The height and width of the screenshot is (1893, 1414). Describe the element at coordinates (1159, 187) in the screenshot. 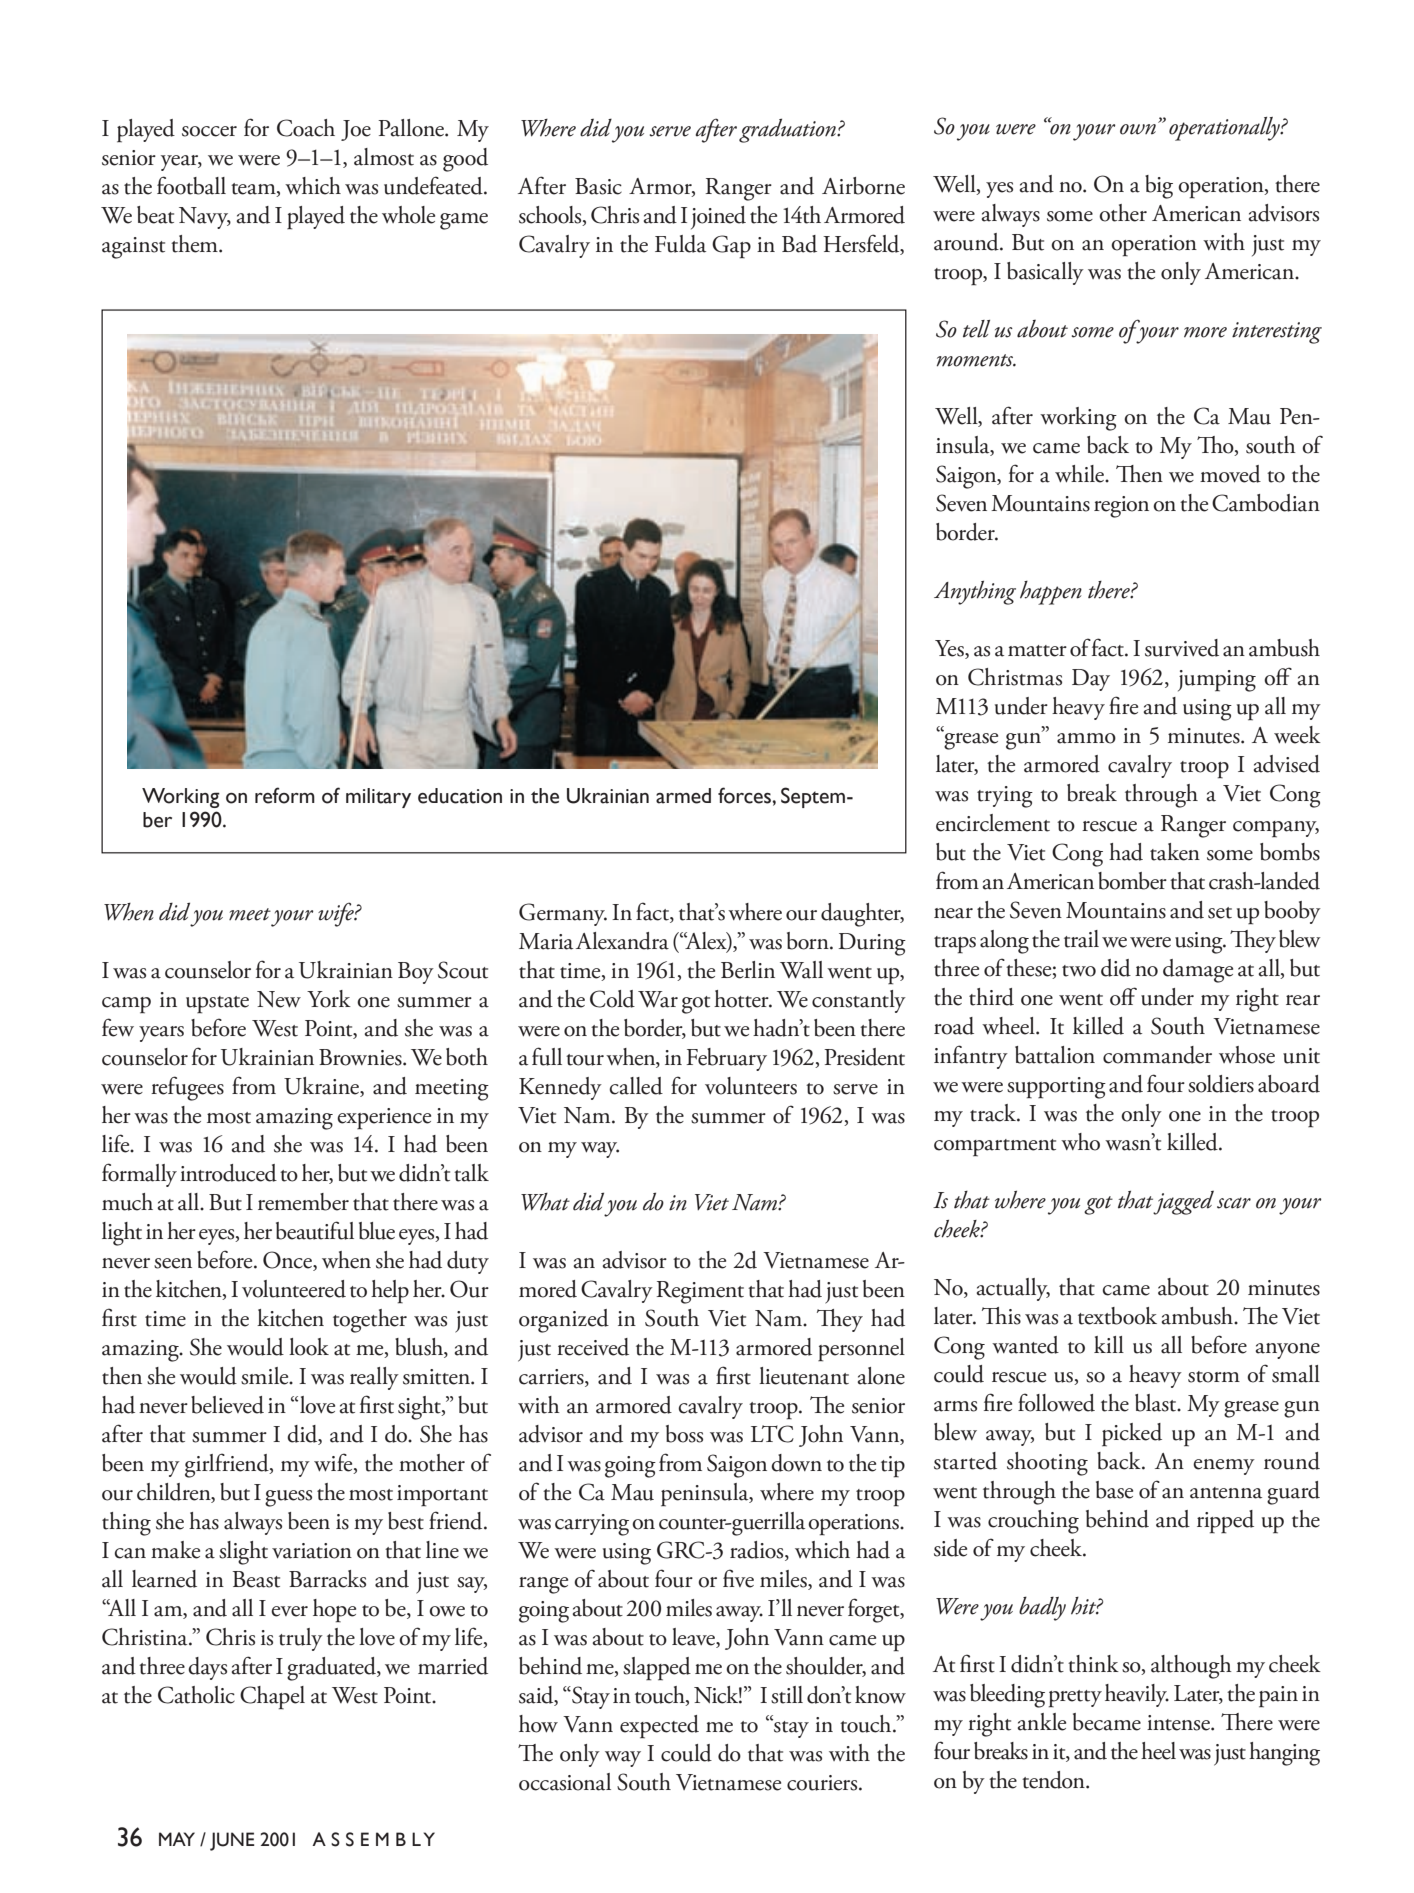

I see `big` at that location.
